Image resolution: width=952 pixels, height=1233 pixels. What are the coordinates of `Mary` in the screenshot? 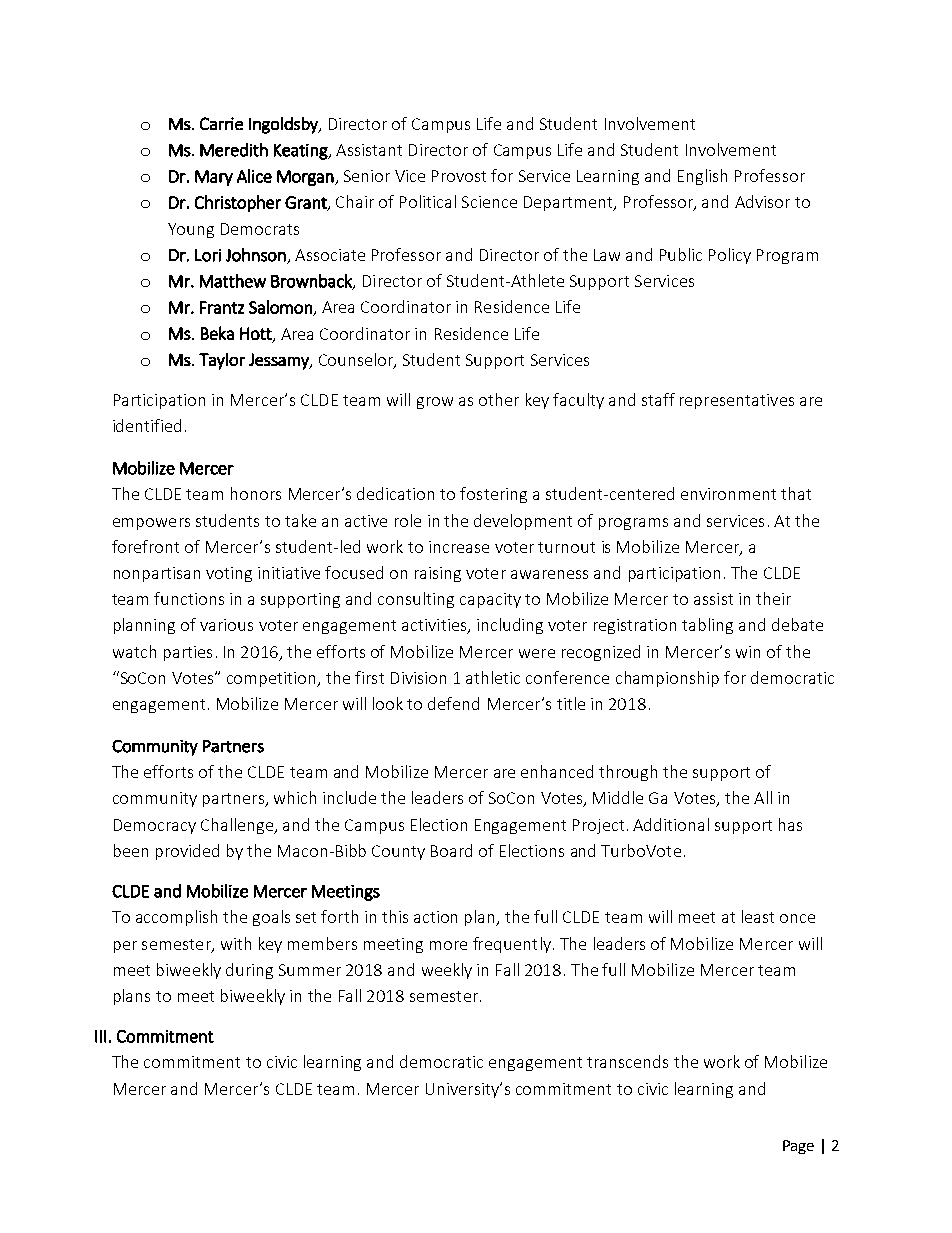 It's located at (214, 178).
